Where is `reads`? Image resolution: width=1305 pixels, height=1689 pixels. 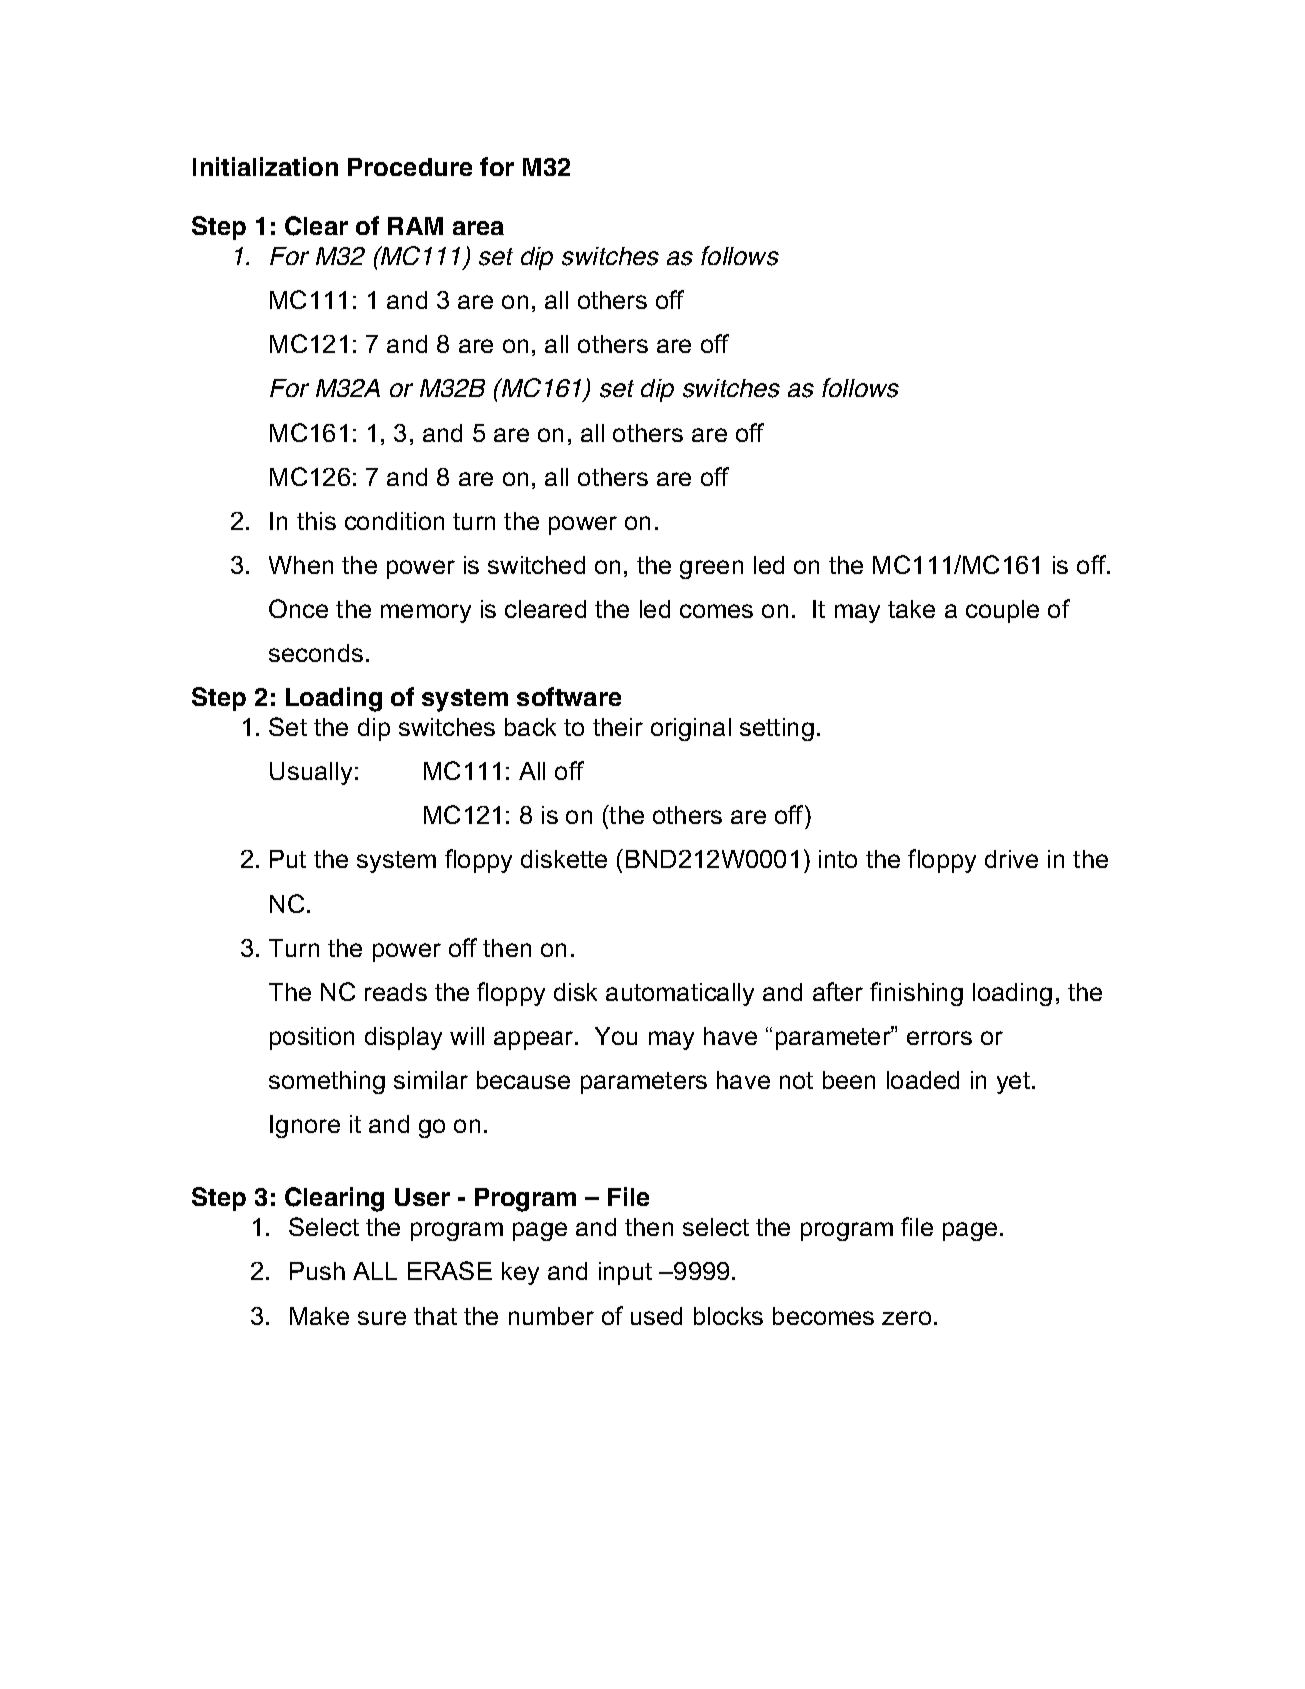
reads is located at coordinates (396, 992).
